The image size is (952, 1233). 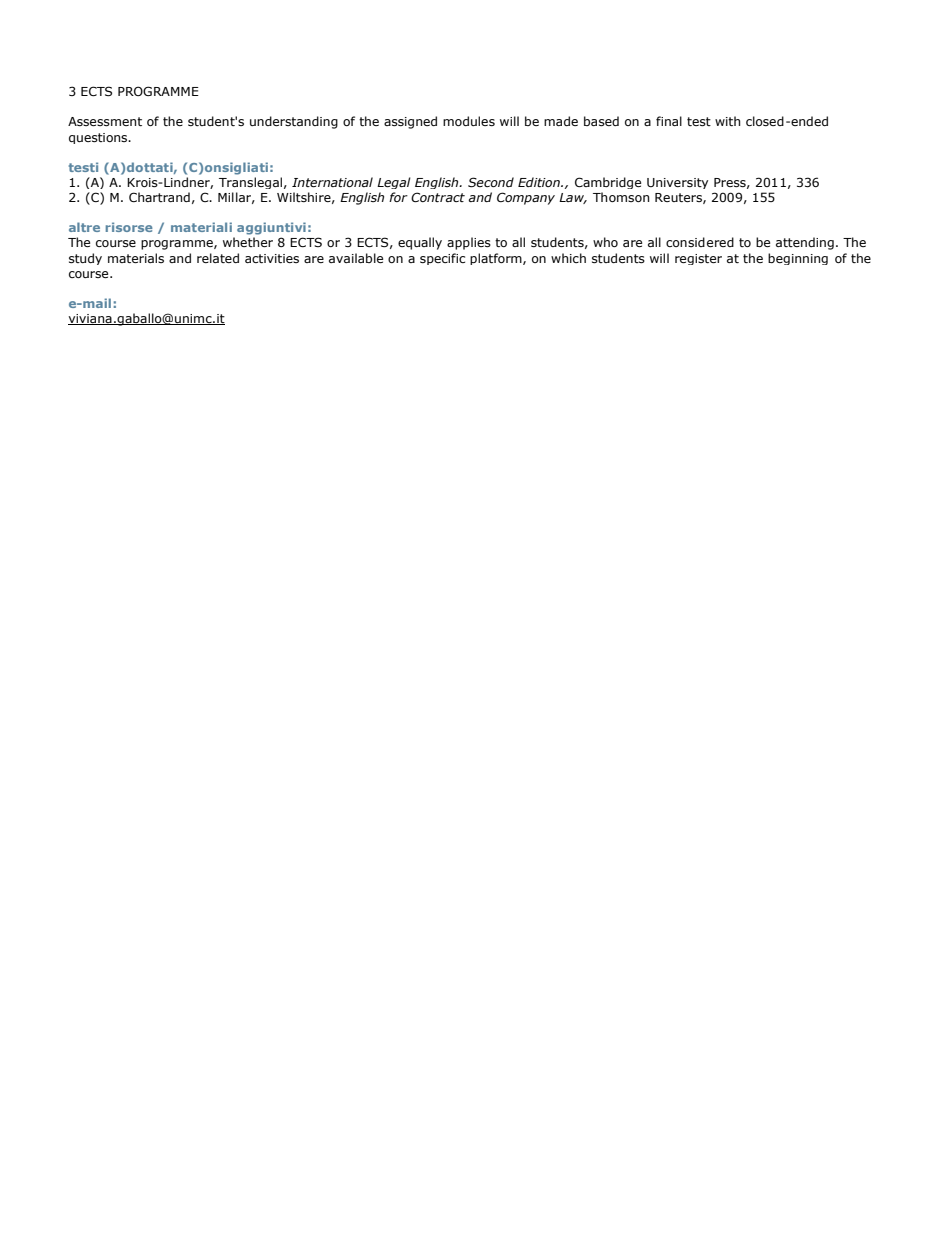 What do you see at coordinates (469, 243) in the image?
I see `applies` at bounding box center [469, 243].
